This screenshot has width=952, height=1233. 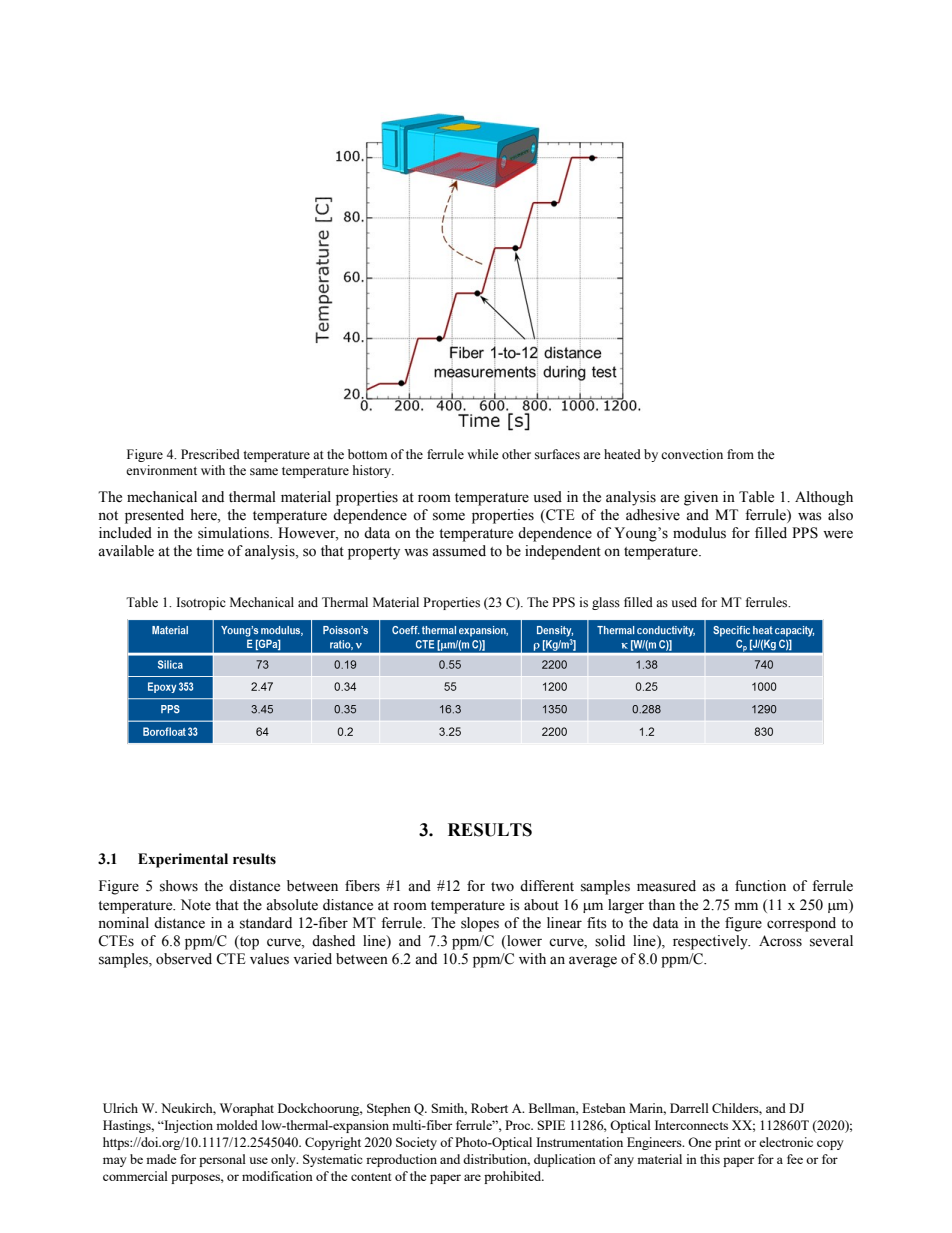 What do you see at coordinates (222, 1160) in the screenshot?
I see `personal` at bounding box center [222, 1160].
